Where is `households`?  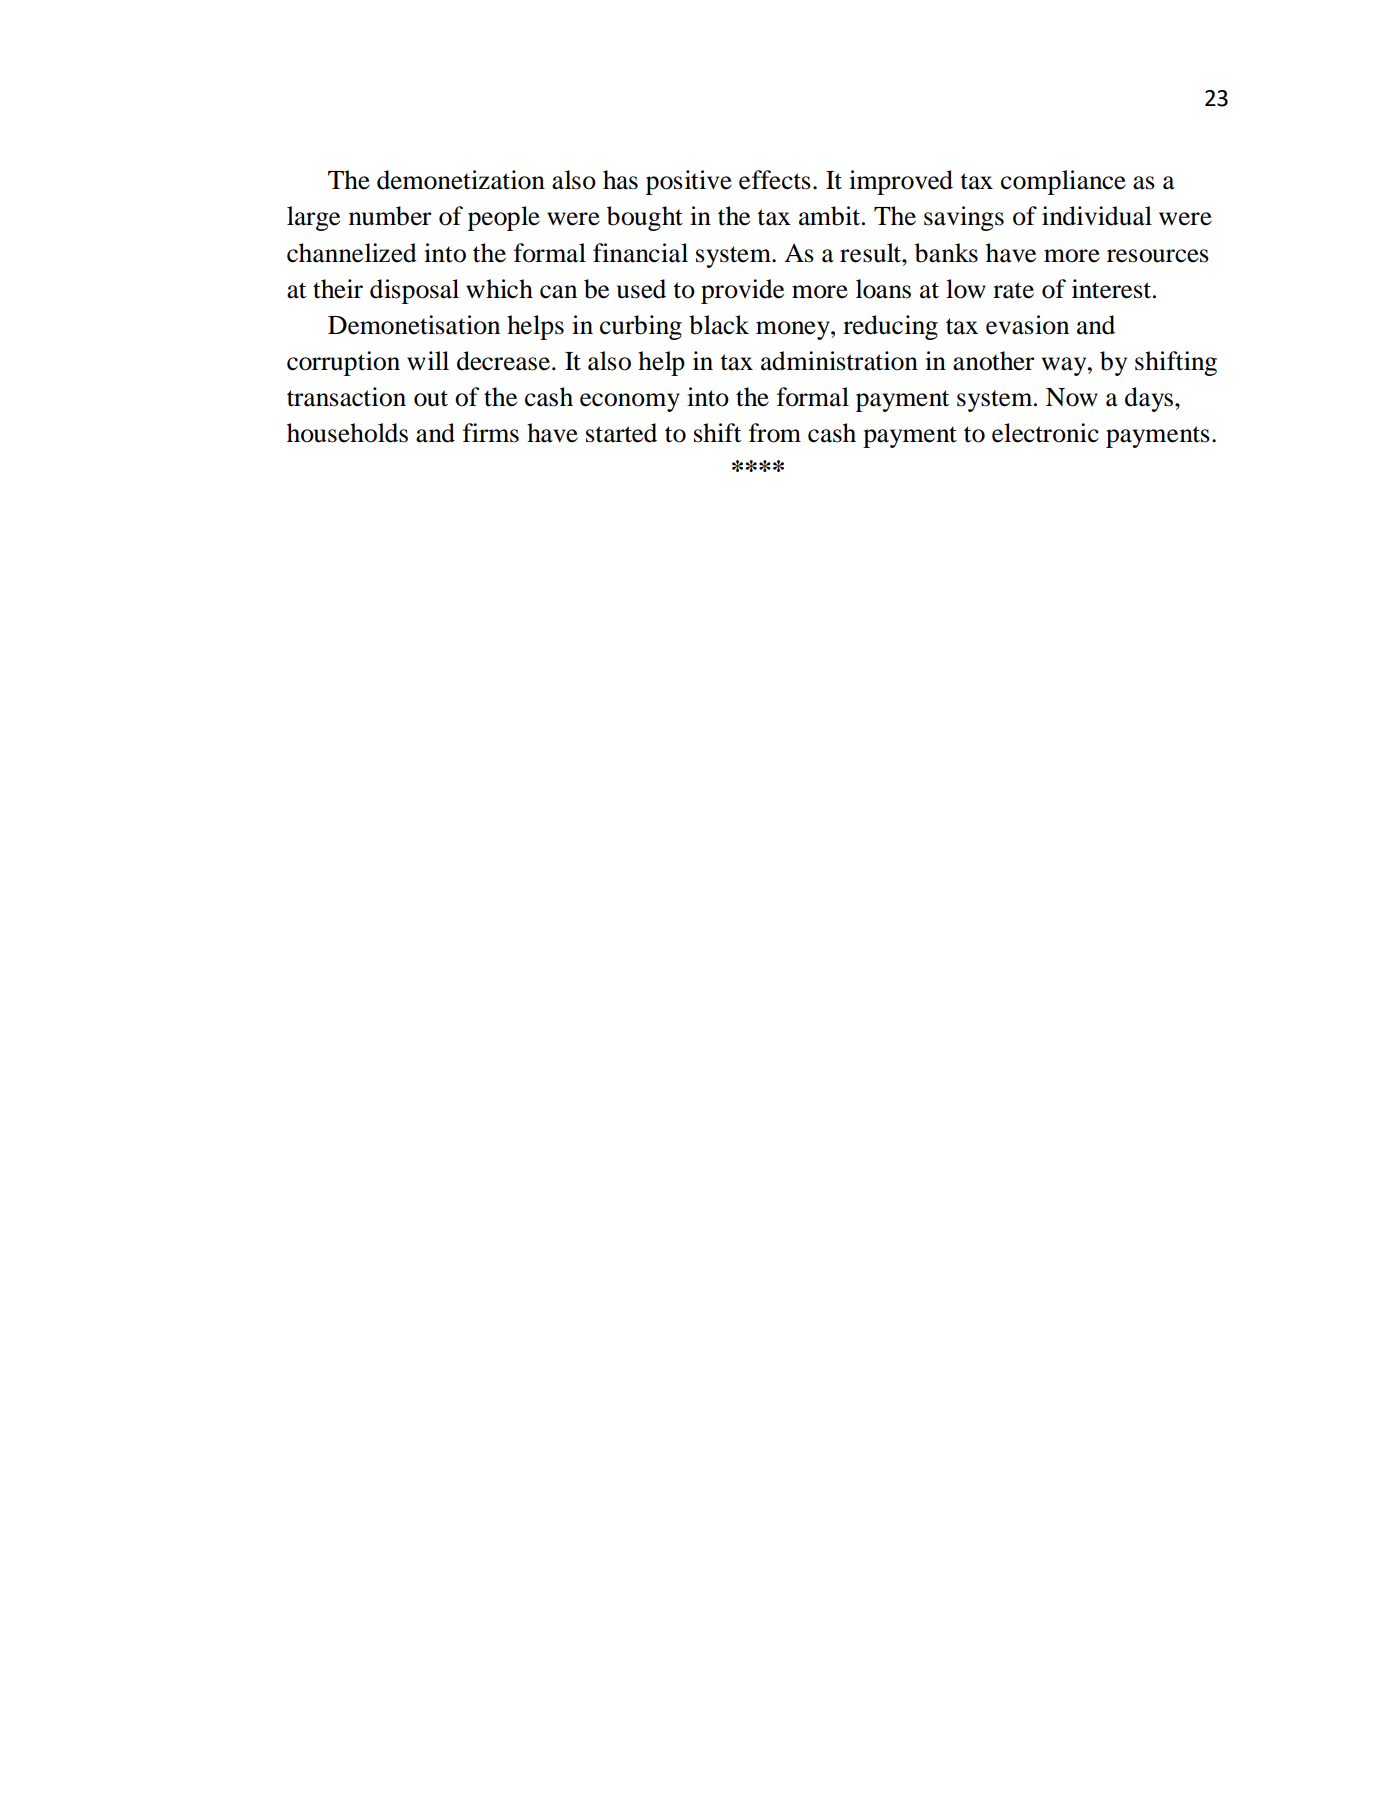 households is located at coordinates (347, 433).
